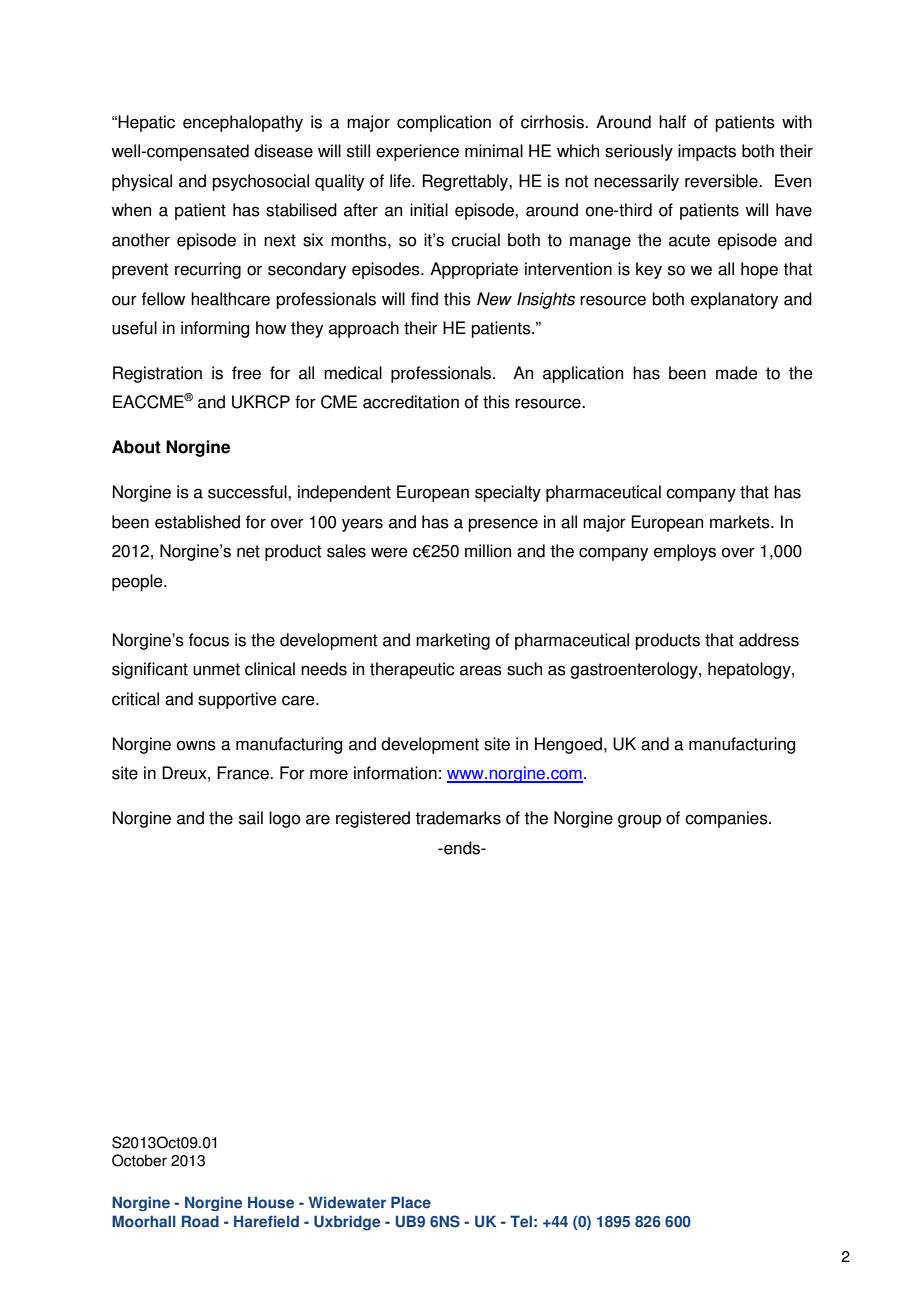 The image size is (924, 1308). What do you see at coordinates (200, 1221) in the screenshot?
I see `Road` at bounding box center [200, 1221].
